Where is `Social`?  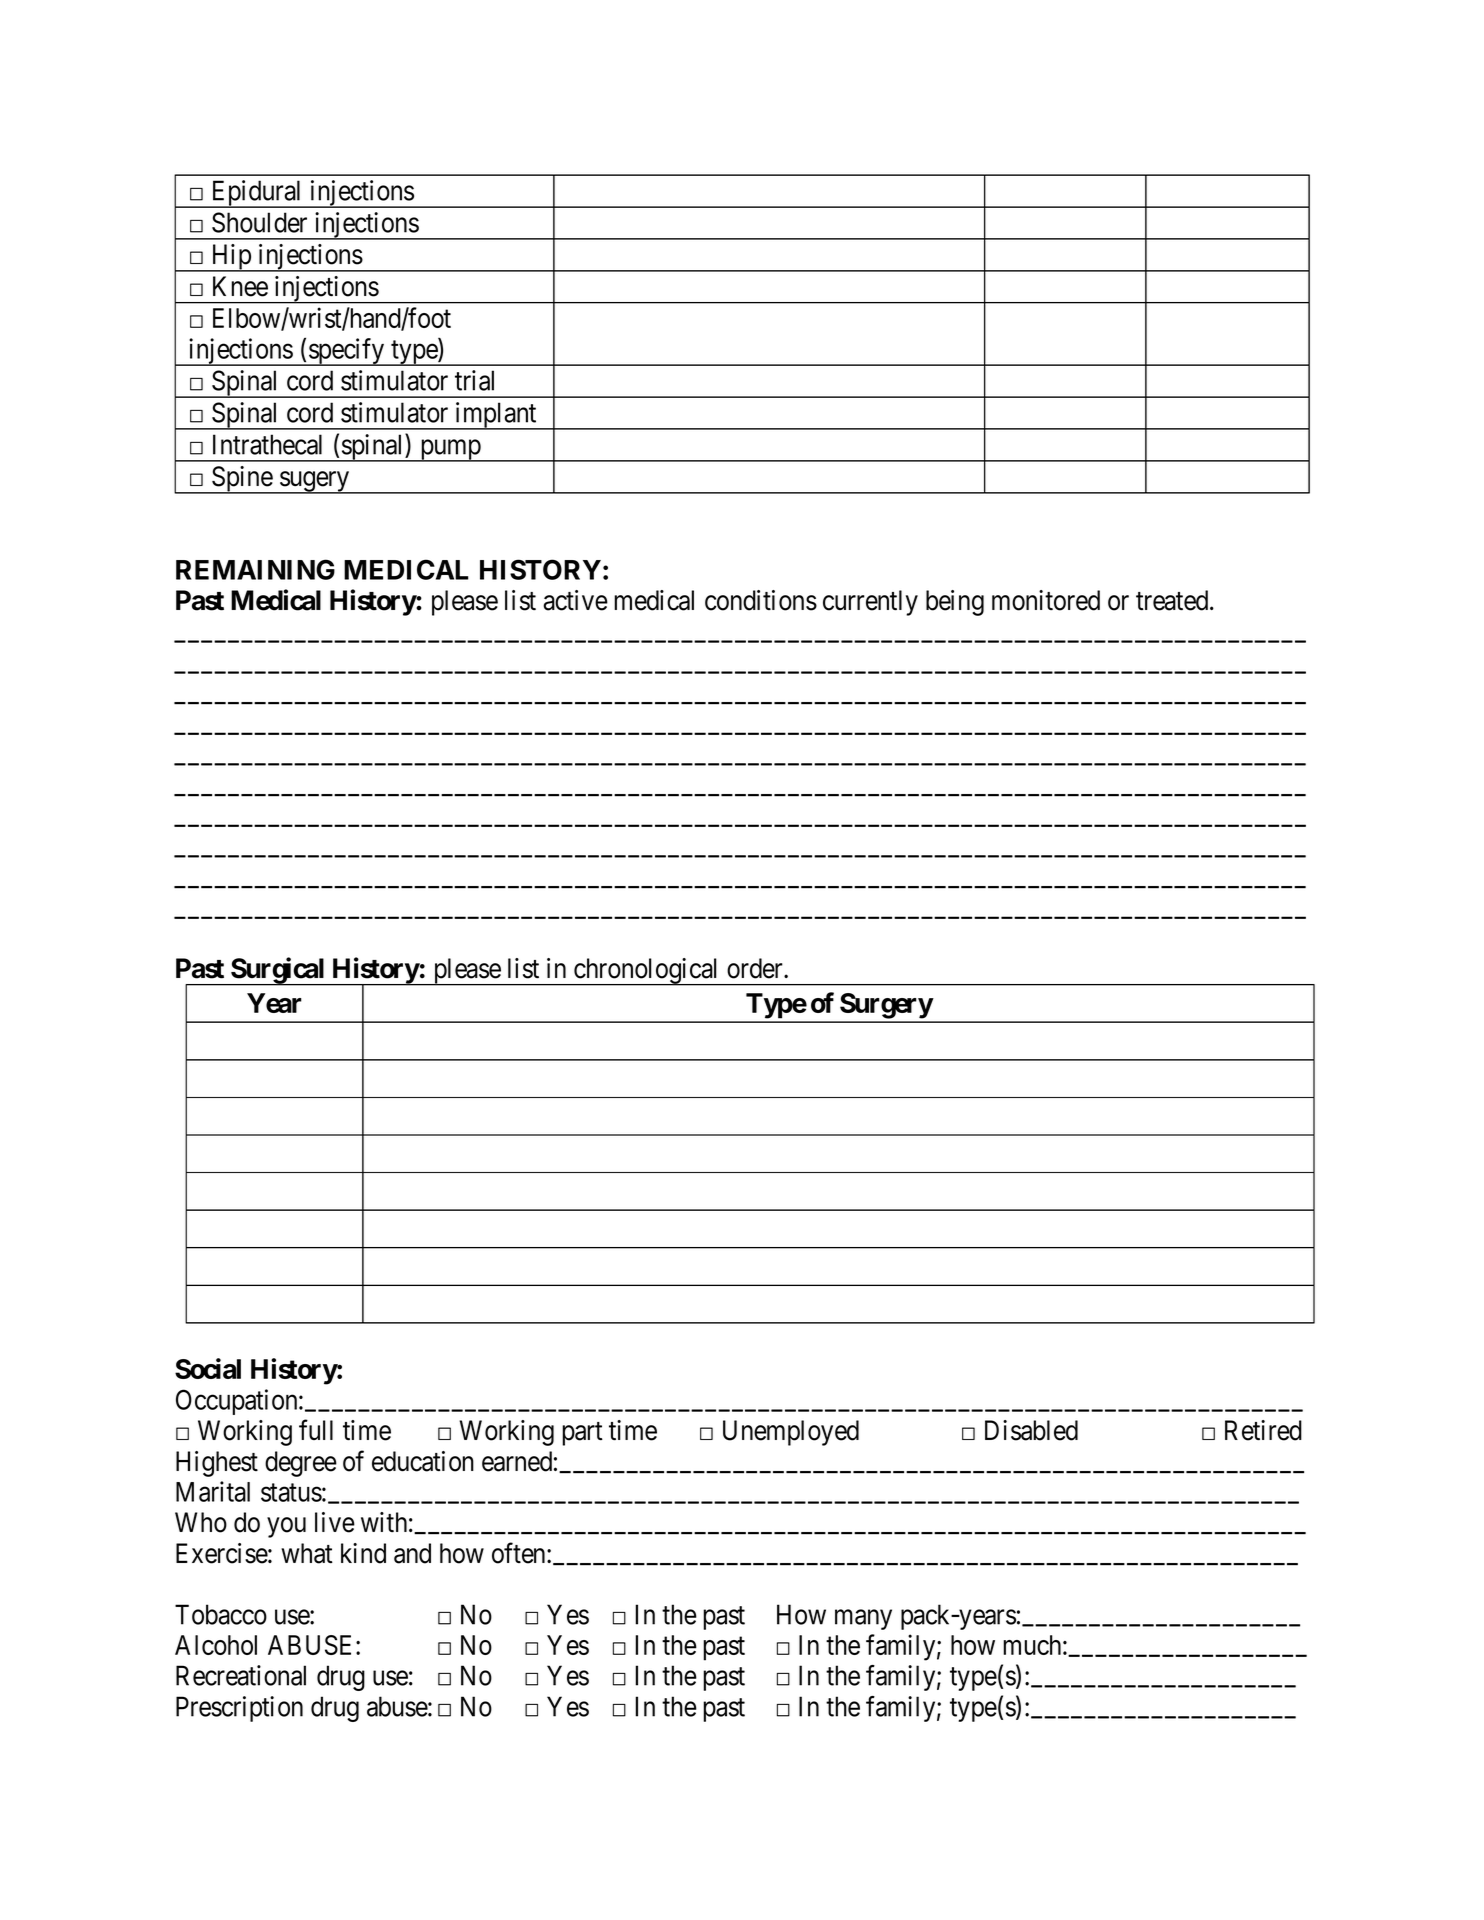
Social is located at coordinates (208, 1368).
